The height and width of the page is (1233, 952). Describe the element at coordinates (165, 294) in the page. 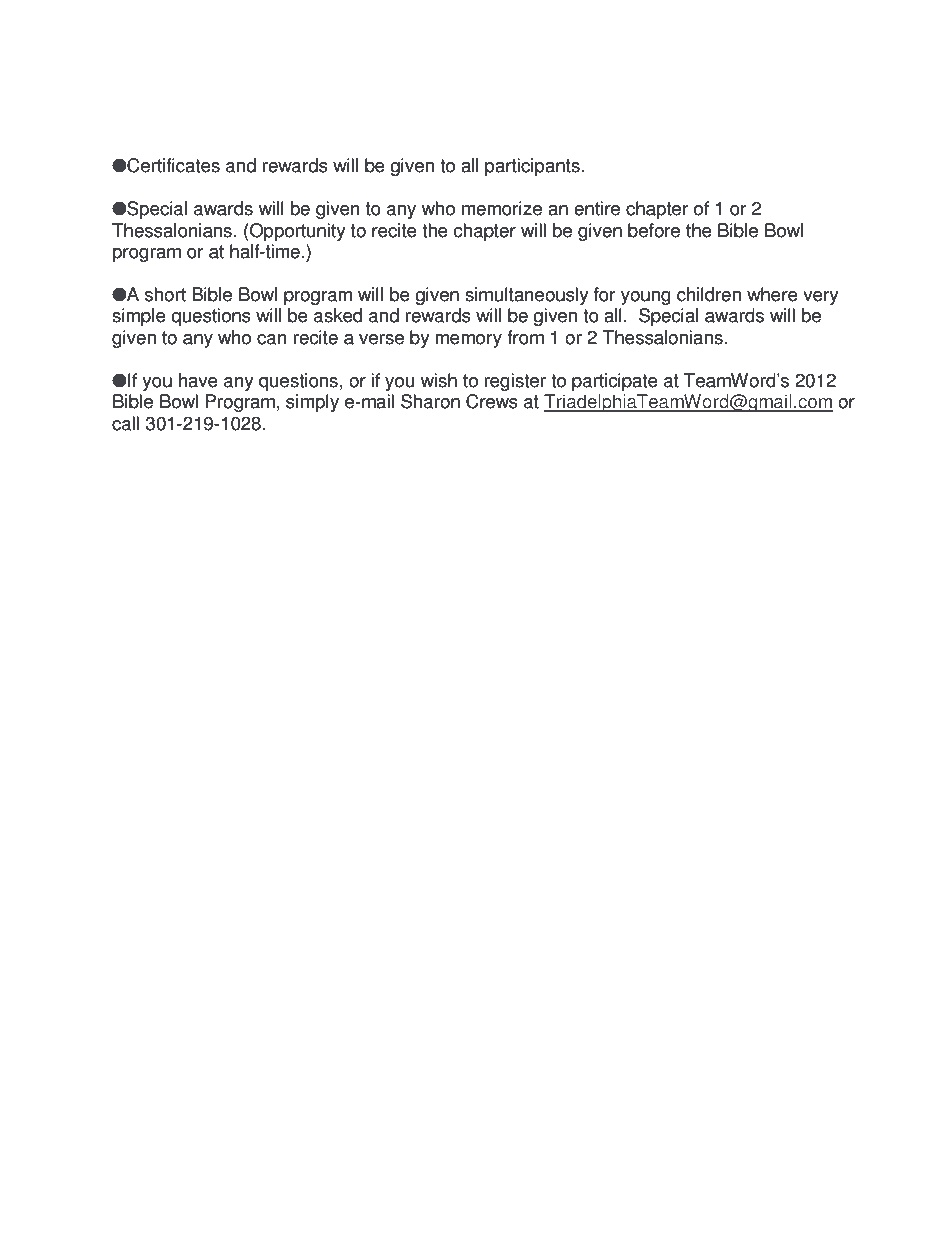

I see `short` at that location.
